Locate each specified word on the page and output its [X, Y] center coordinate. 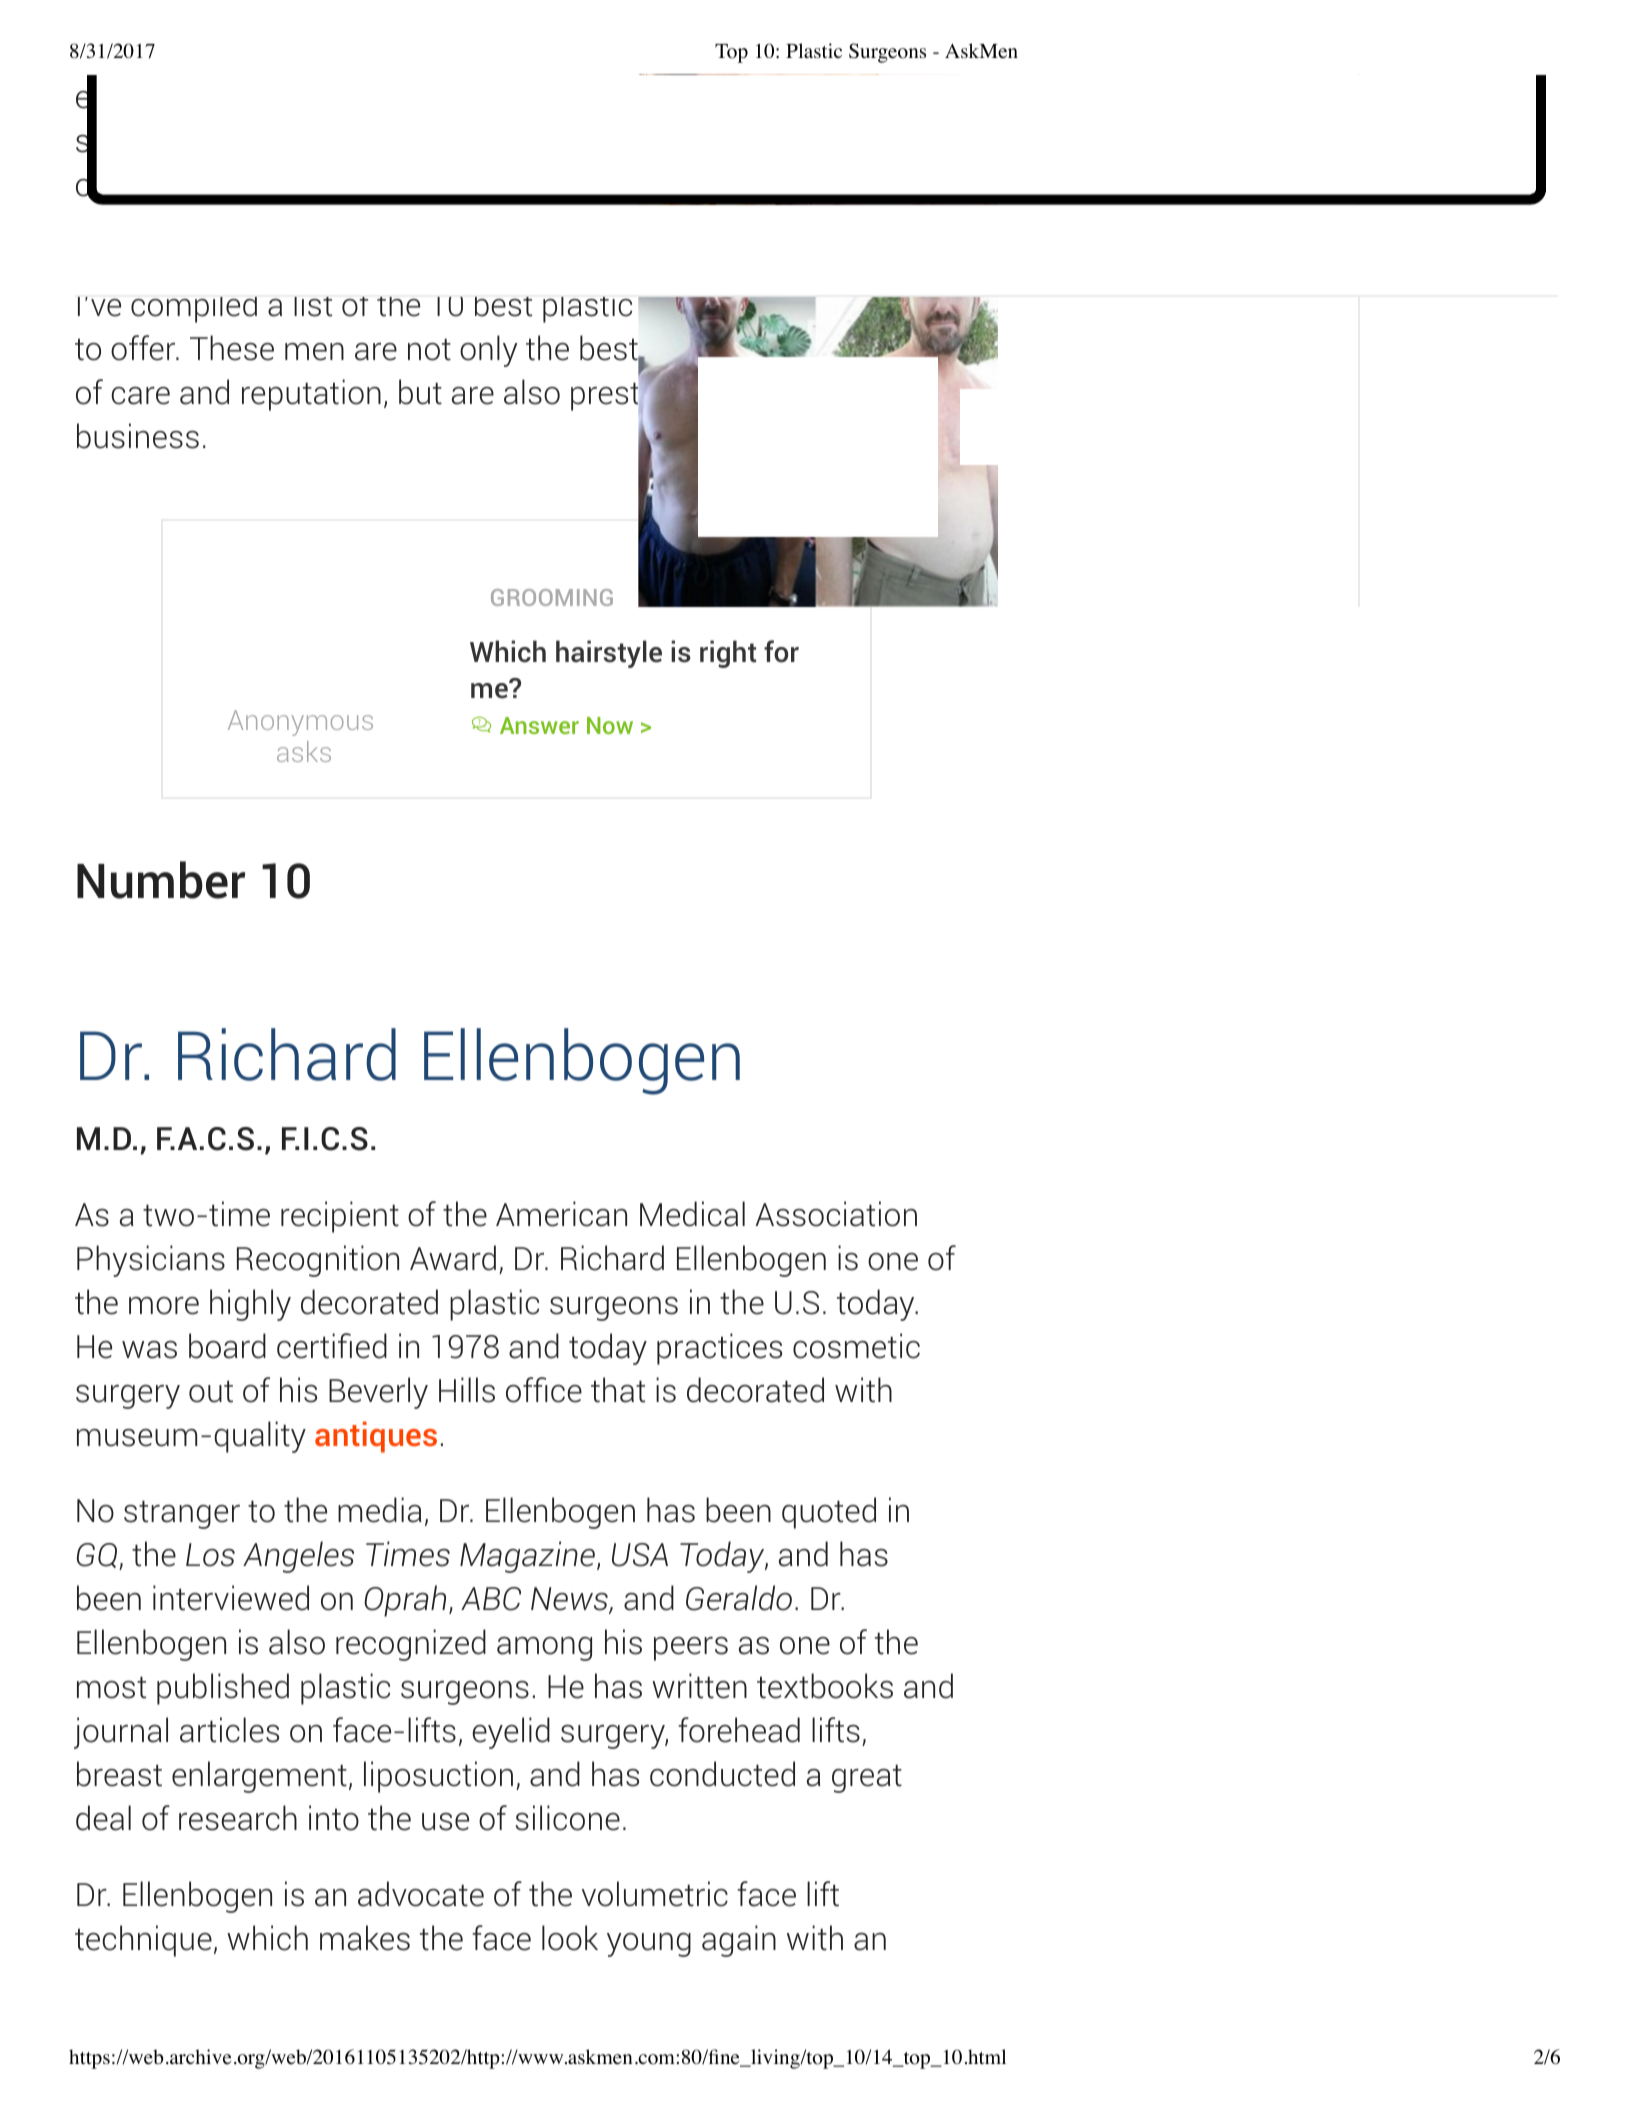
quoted [829, 1513]
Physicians [151, 1261]
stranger [182, 1514]
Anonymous [300, 723]
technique [143, 1941]
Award [453, 1258]
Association [836, 1214]
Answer [539, 725]
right [728, 654]
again [739, 1941]
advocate [421, 1894]
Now [610, 725]
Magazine [527, 1557]
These [232, 348]
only [488, 351]
